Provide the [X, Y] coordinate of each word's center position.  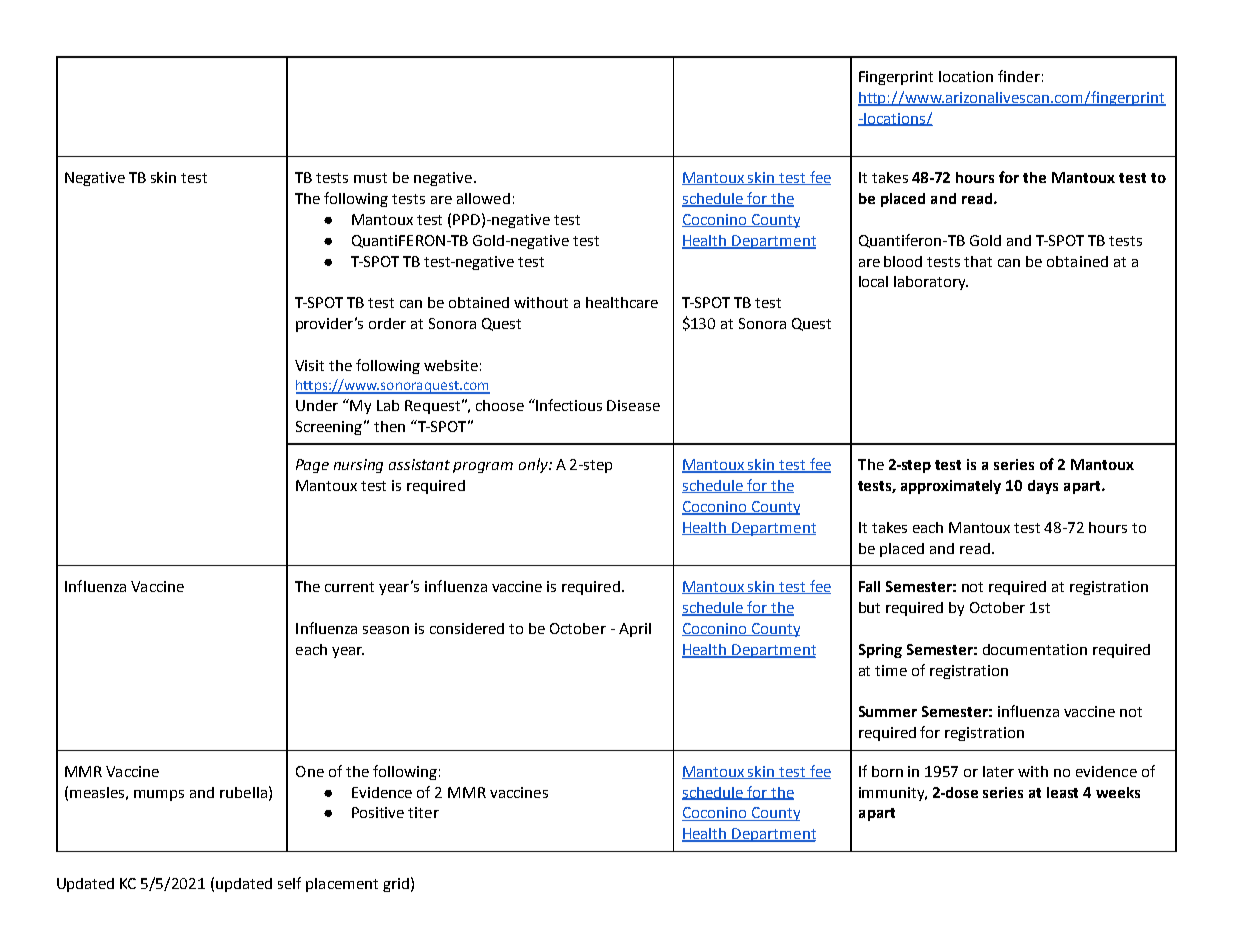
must [370, 178]
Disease [633, 405]
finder [1019, 76]
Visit [309, 365]
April [635, 630]
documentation [1035, 649]
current [349, 587]
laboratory [931, 283]
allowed [483, 198]
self [289, 883]
